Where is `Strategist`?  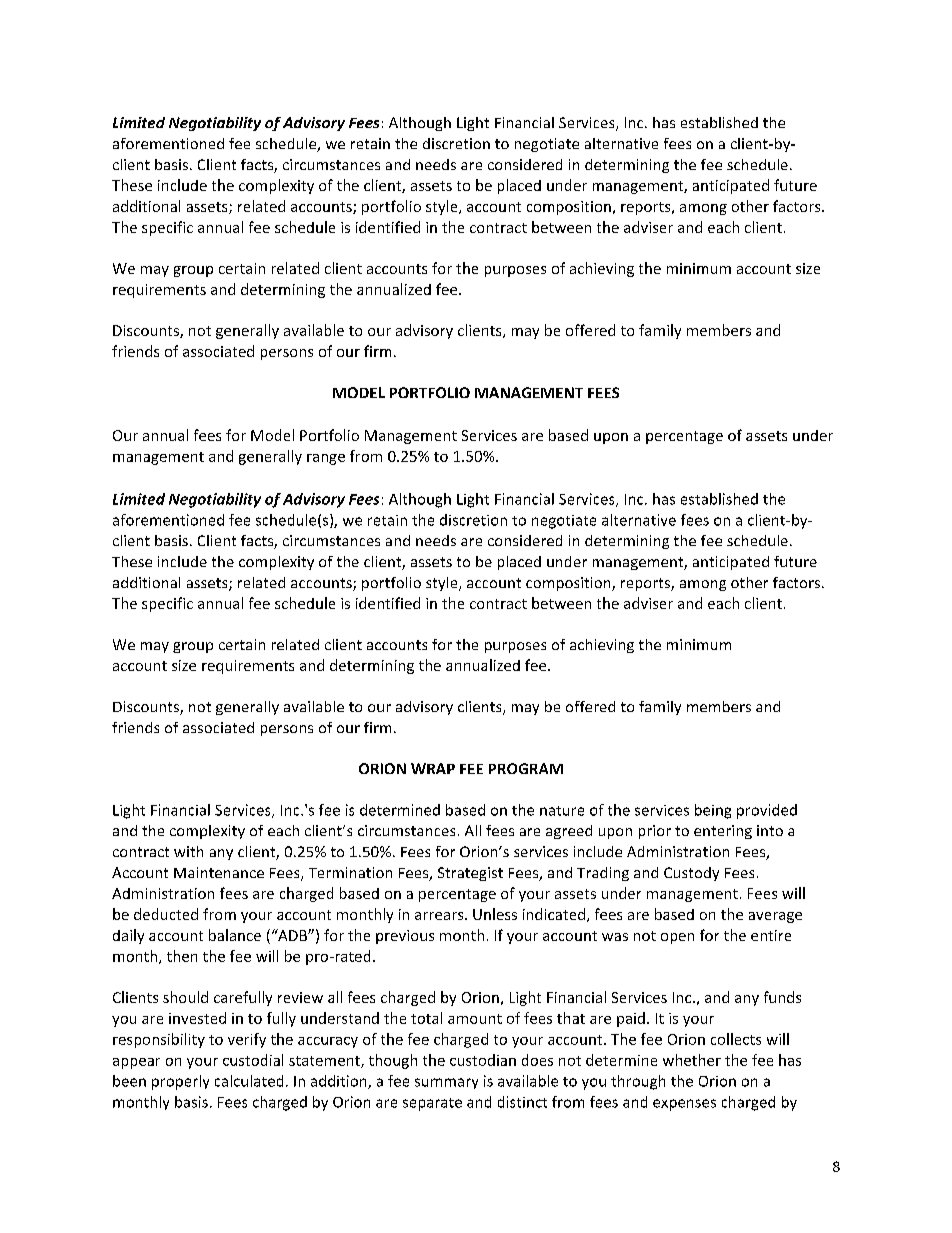
Strategist is located at coordinates (470, 874).
